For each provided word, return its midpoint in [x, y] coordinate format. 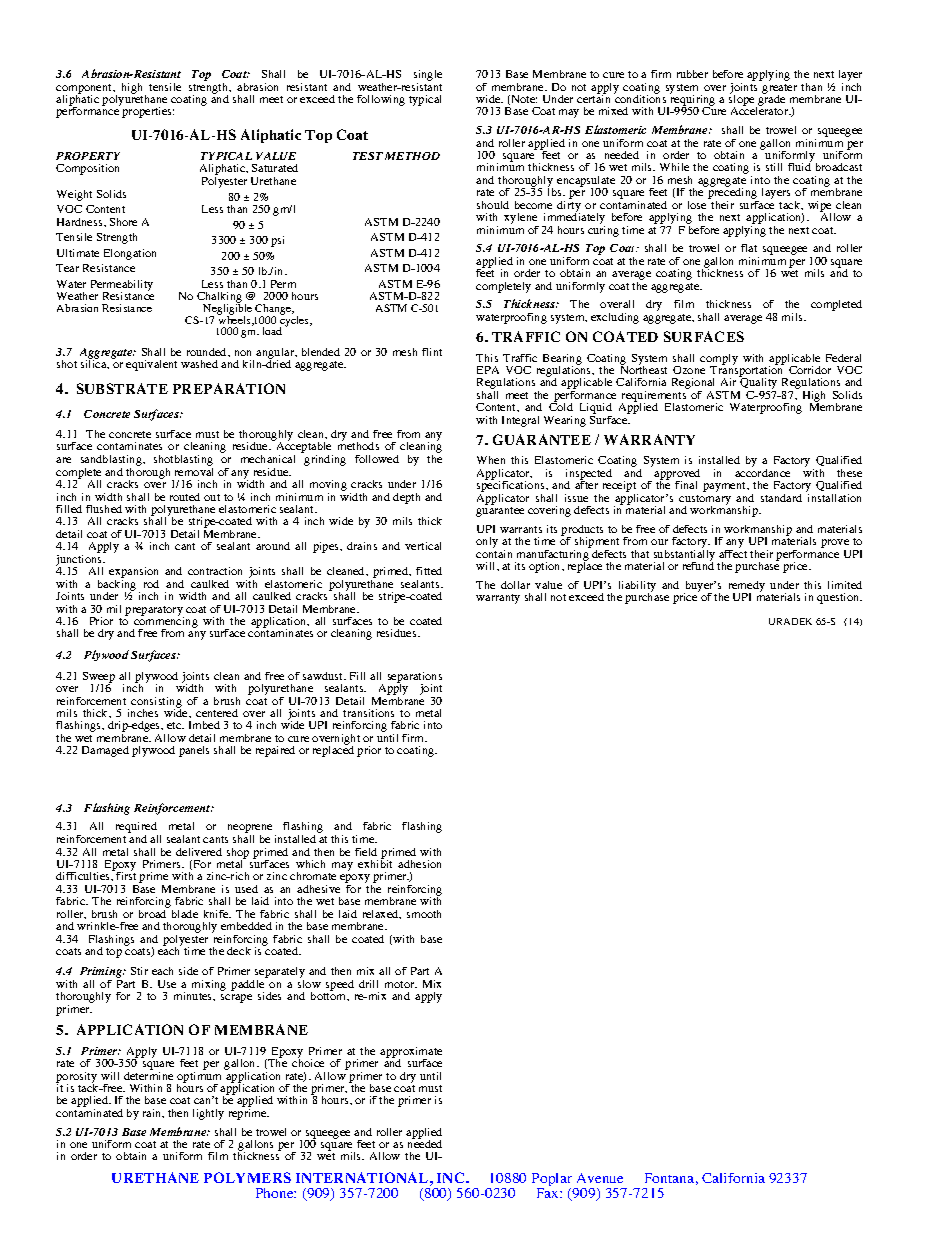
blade [185, 914]
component [85, 90]
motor [401, 984]
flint [432, 352]
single [428, 77]
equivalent [151, 365]
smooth [424, 914]
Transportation [748, 372]
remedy [747, 587]
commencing [165, 623]
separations [415, 678]
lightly [208, 1114]
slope [743, 101]
